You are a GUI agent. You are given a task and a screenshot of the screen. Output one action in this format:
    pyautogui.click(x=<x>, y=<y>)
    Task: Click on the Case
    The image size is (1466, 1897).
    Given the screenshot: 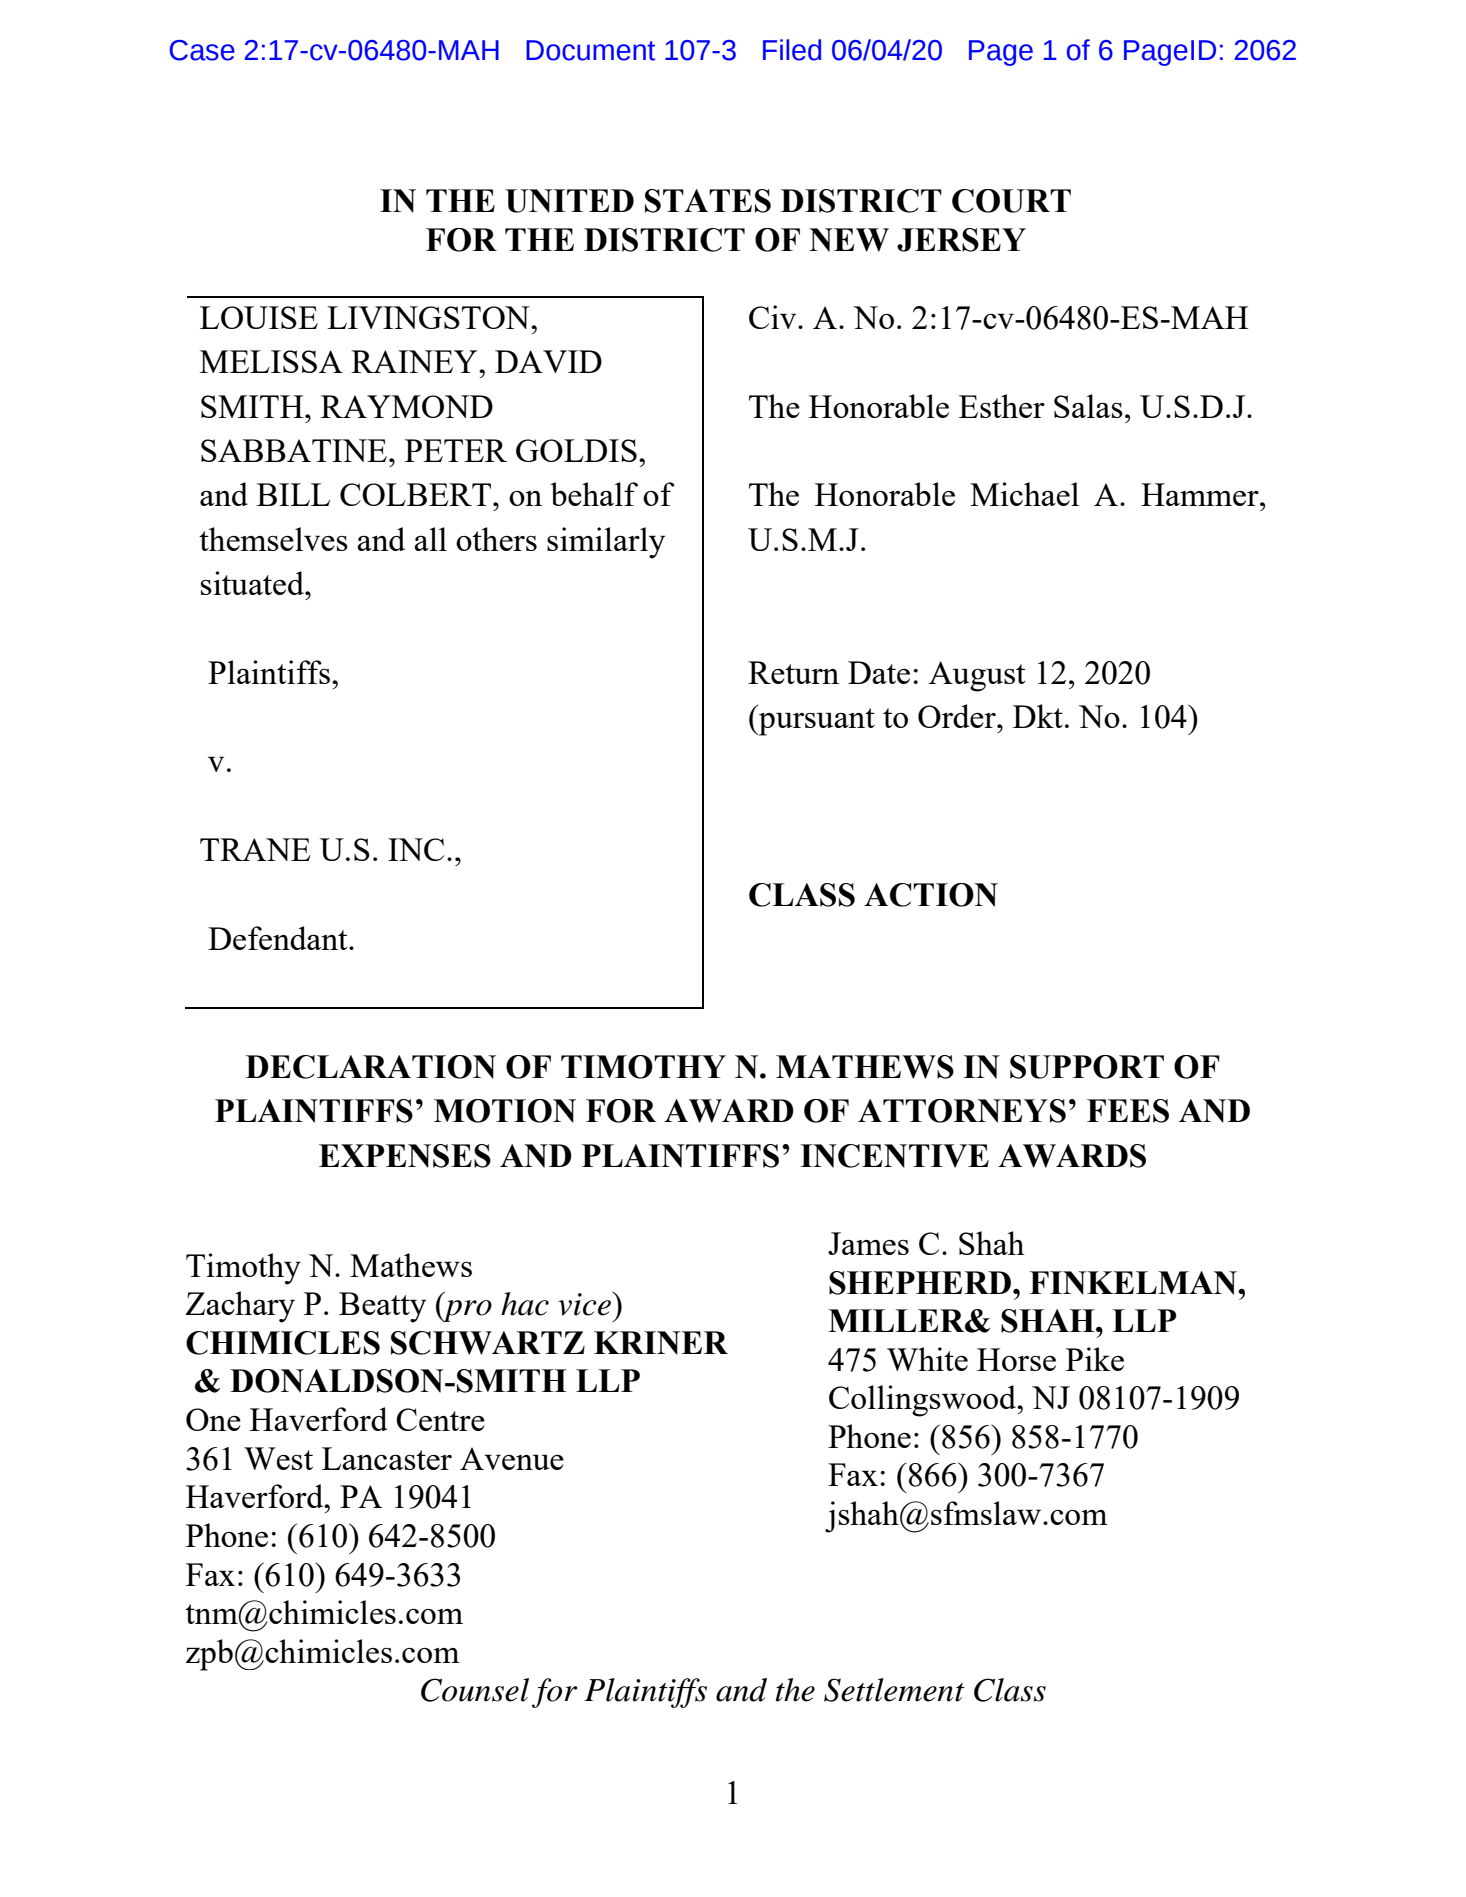 What is the action you would take?
    pyautogui.click(x=202, y=50)
